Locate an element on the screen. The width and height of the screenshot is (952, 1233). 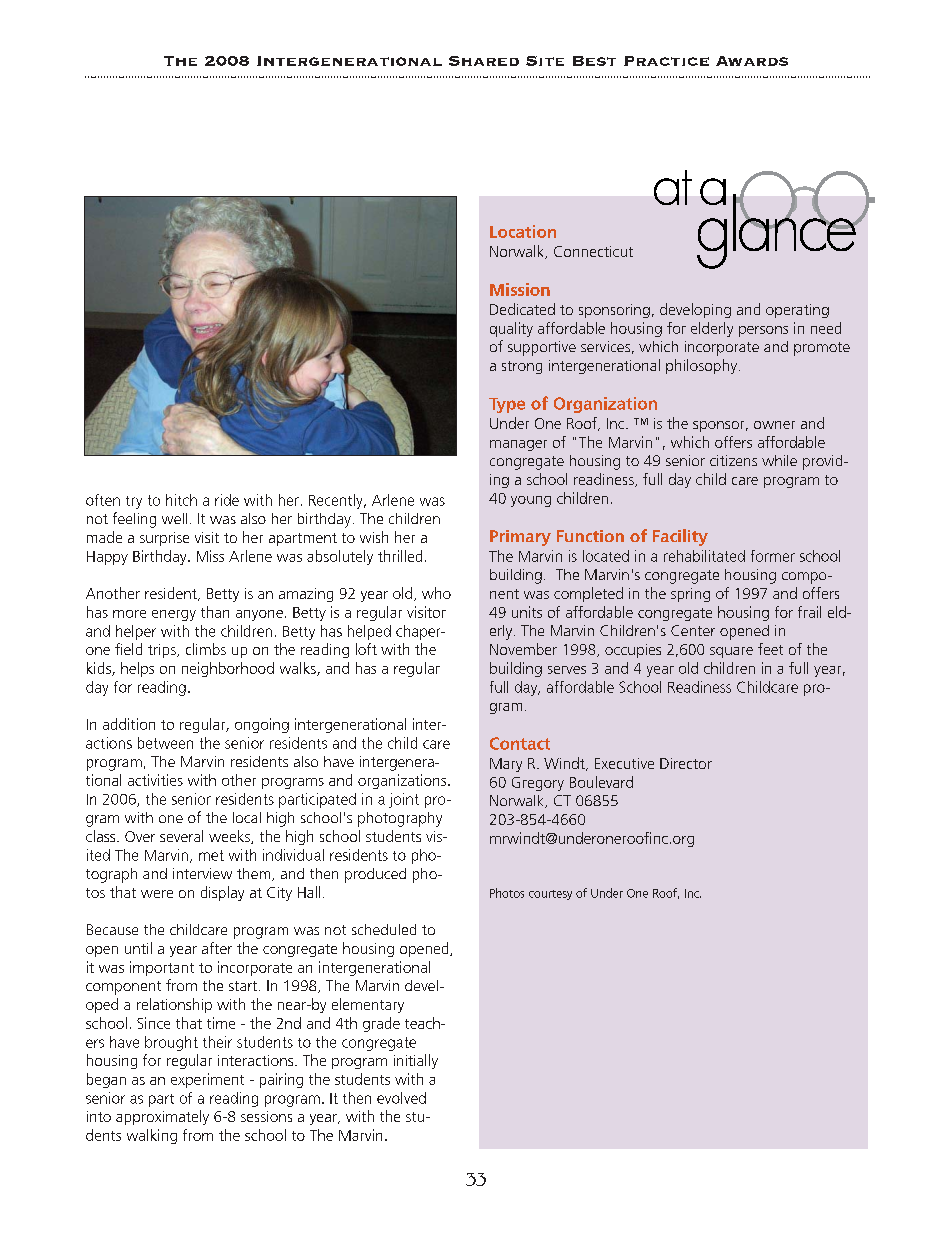
surprise is located at coordinates (164, 539).
